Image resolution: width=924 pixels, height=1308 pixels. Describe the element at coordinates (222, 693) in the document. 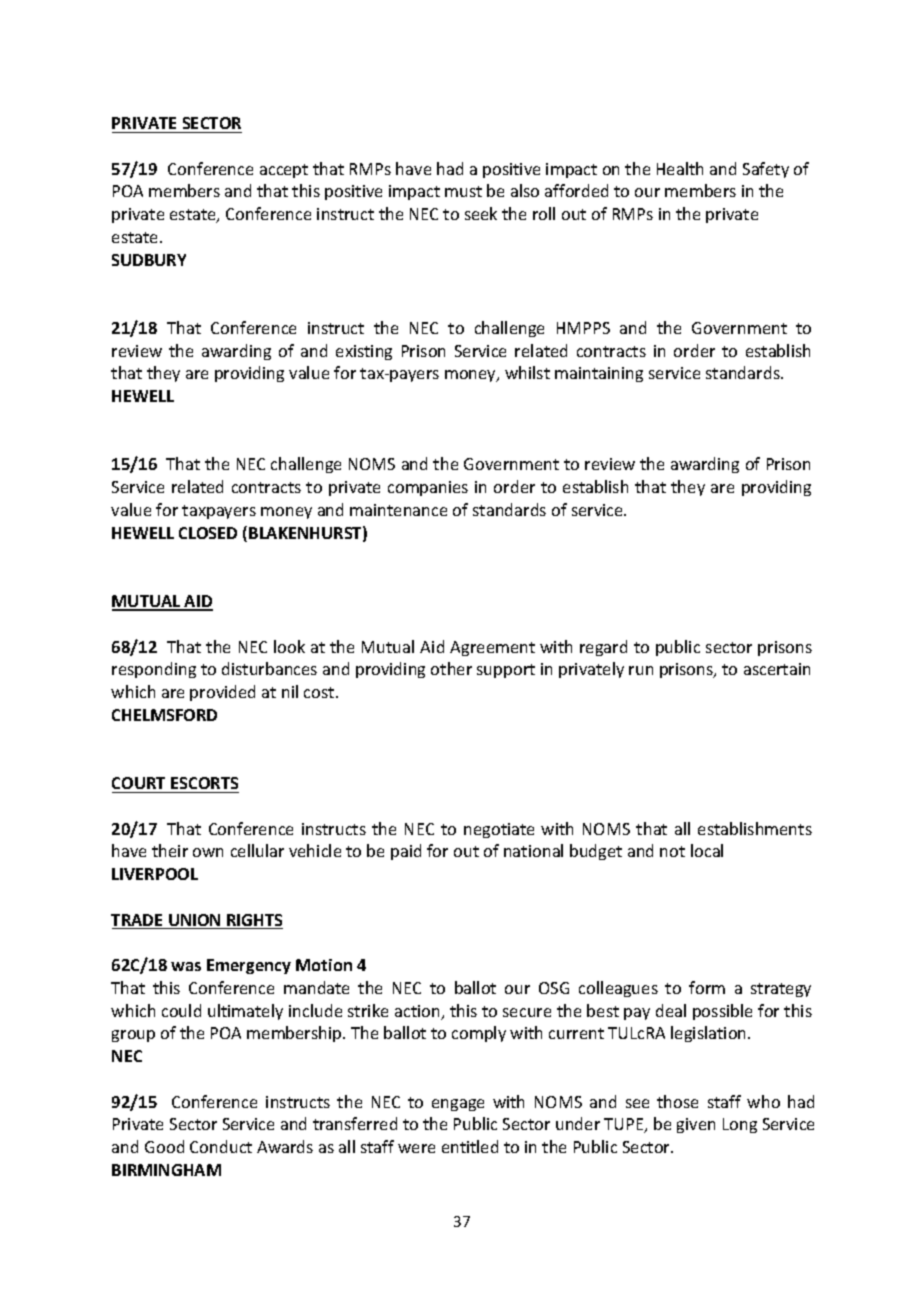

I see `provided` at that location.
